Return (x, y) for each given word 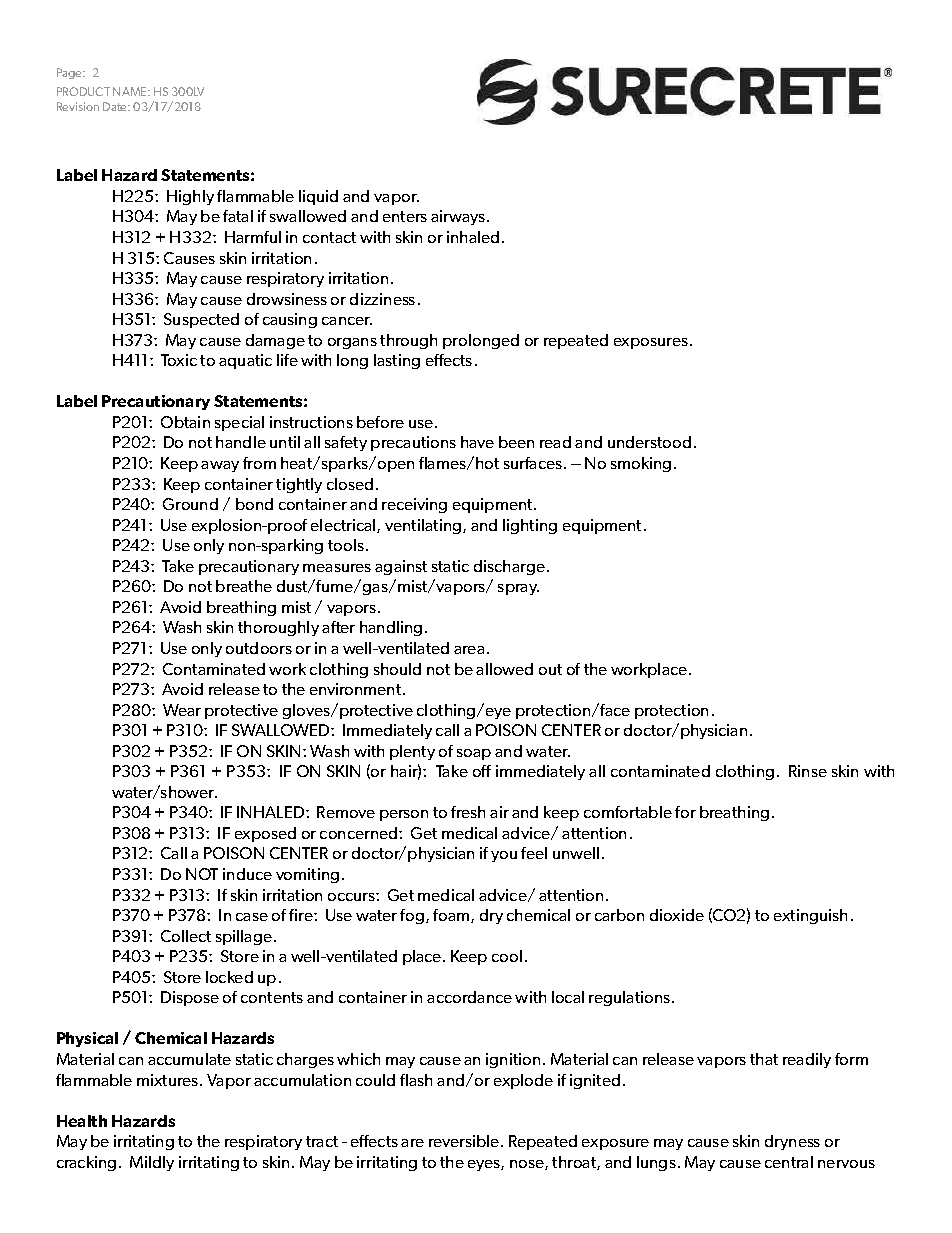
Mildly (152, 1163)
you (504, 856)
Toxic (179, 360)
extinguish (810, 916)
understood (649, 442)
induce (247, 874)
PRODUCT (83, 91)
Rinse (808, 771)
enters (405, 216)
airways (459, 217)
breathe (244, 586)
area (469, 650)
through (408, 341)
